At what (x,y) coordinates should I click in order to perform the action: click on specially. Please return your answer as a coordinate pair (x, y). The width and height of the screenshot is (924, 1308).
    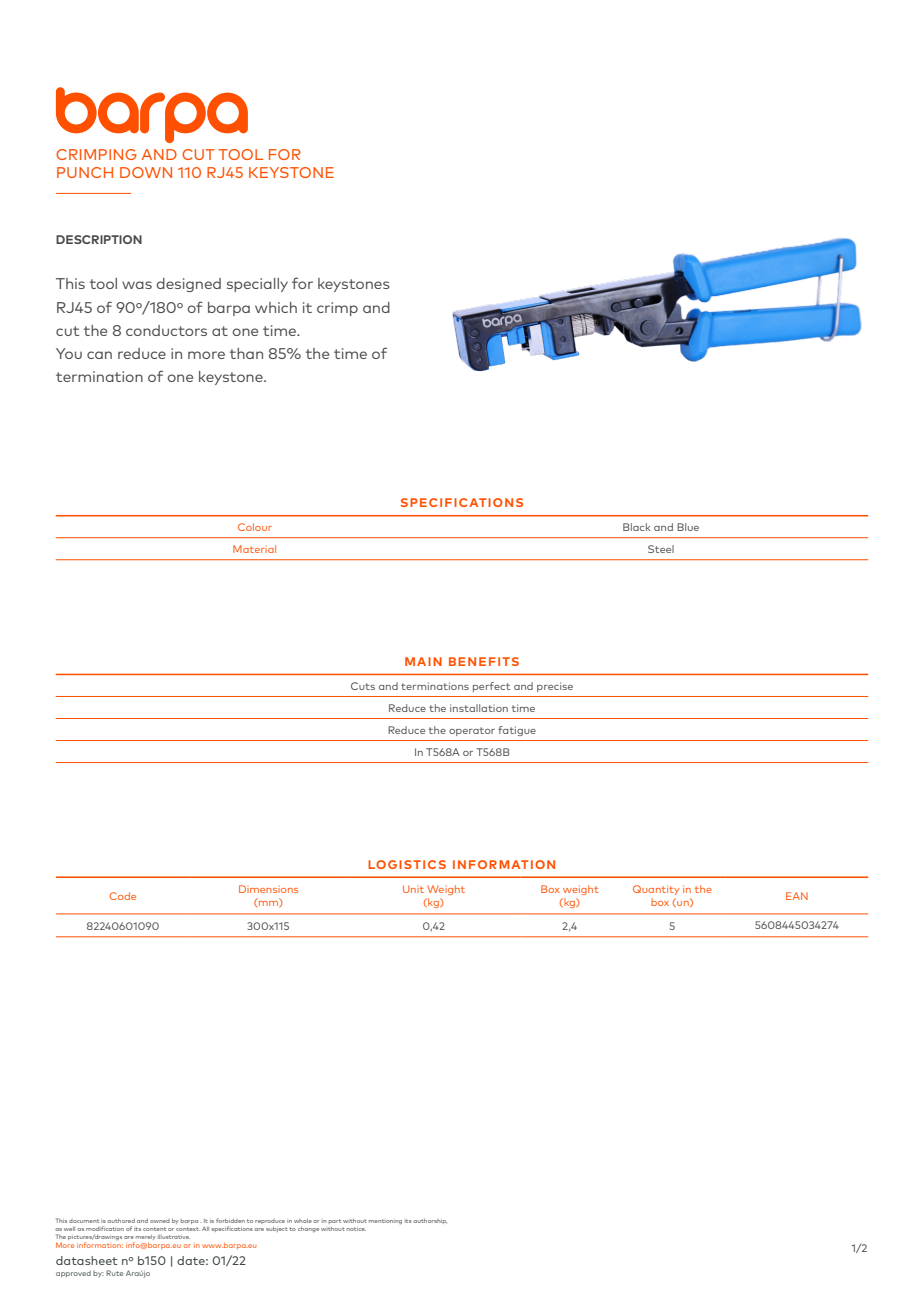
    Looking at the image, I should click on (257, 285).
